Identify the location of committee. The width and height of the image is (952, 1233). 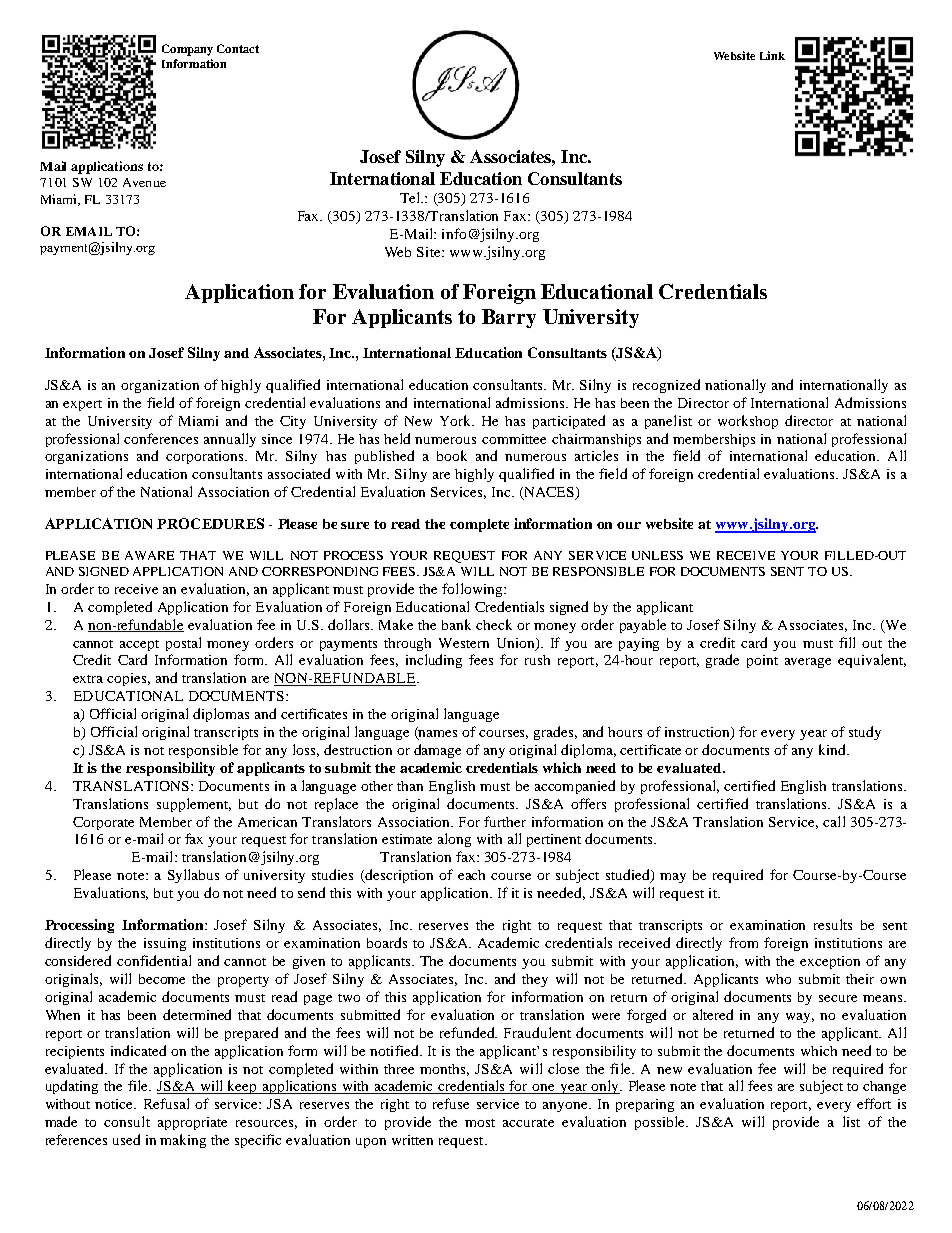
(514, 439).
